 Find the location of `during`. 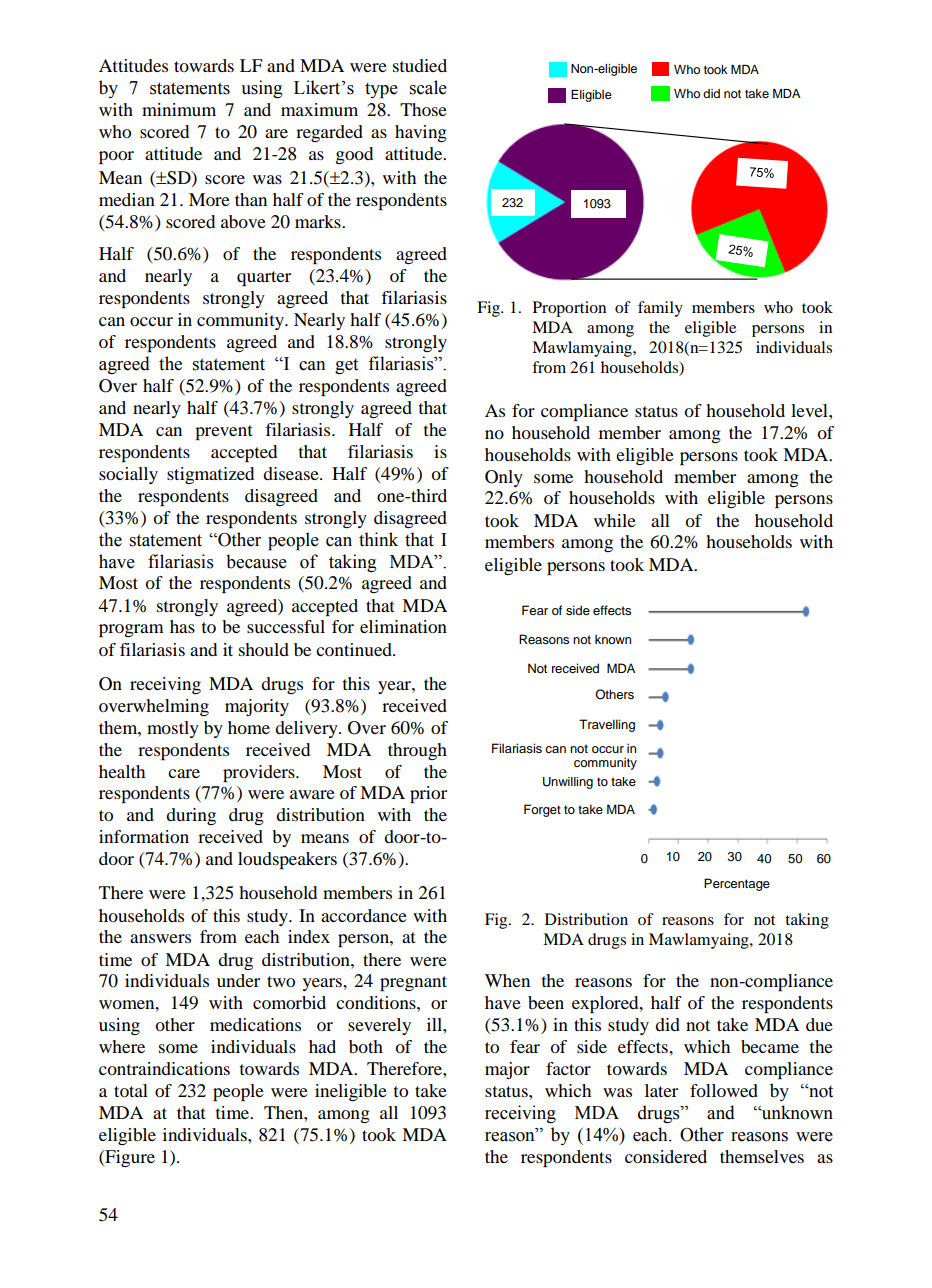

during is located at coordinates (191, 816).
